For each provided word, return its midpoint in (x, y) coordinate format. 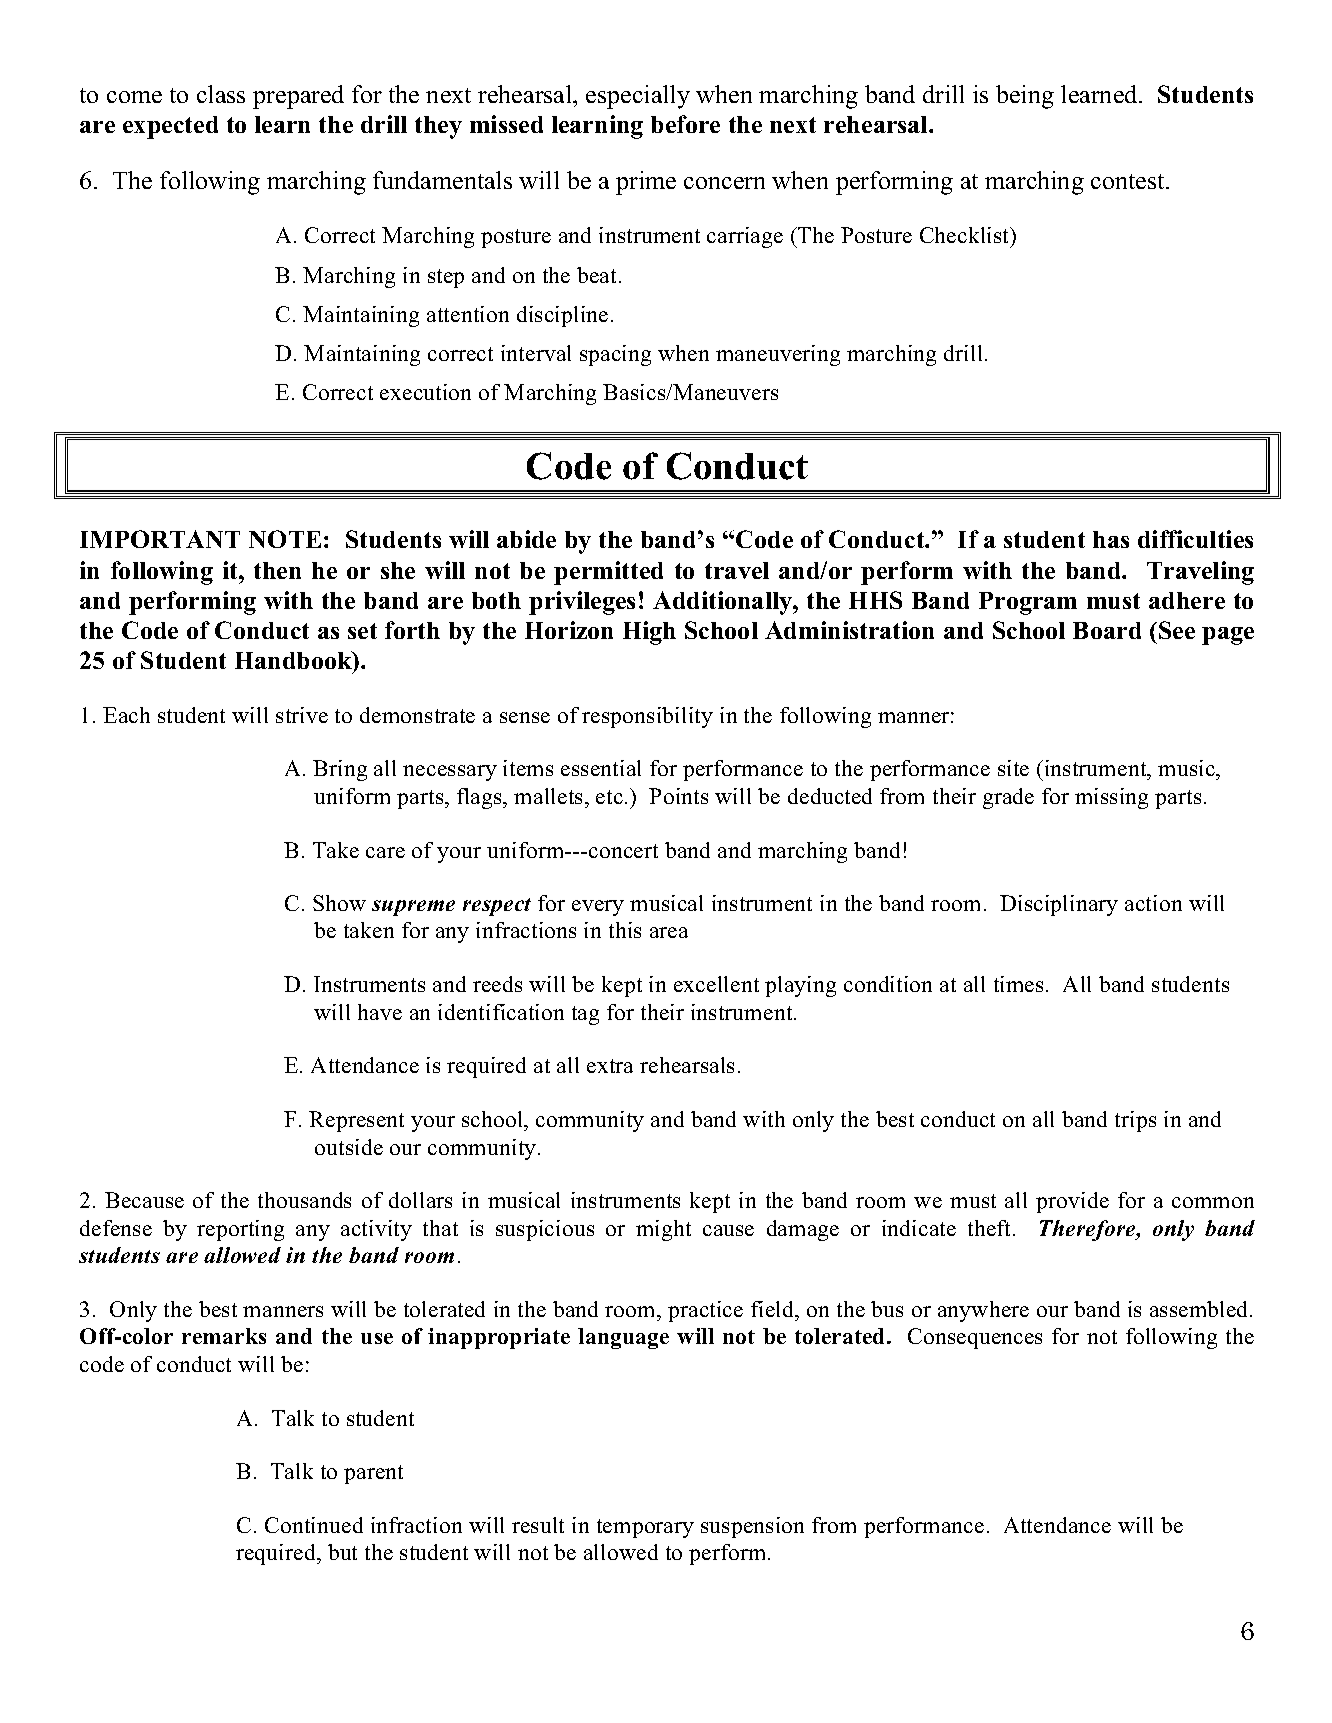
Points (678, 796)
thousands (304, 1200)
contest (1129, 181)
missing (1111, 798)
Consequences (975, 1338)
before (685, 124)
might (663, 1230)
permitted (608, 573)
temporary (645, 1528)
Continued (314, 1525)
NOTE (285, 539)
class (221, 94)
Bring (340, 770)
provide (1072, 1202)
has (1111, 539)
